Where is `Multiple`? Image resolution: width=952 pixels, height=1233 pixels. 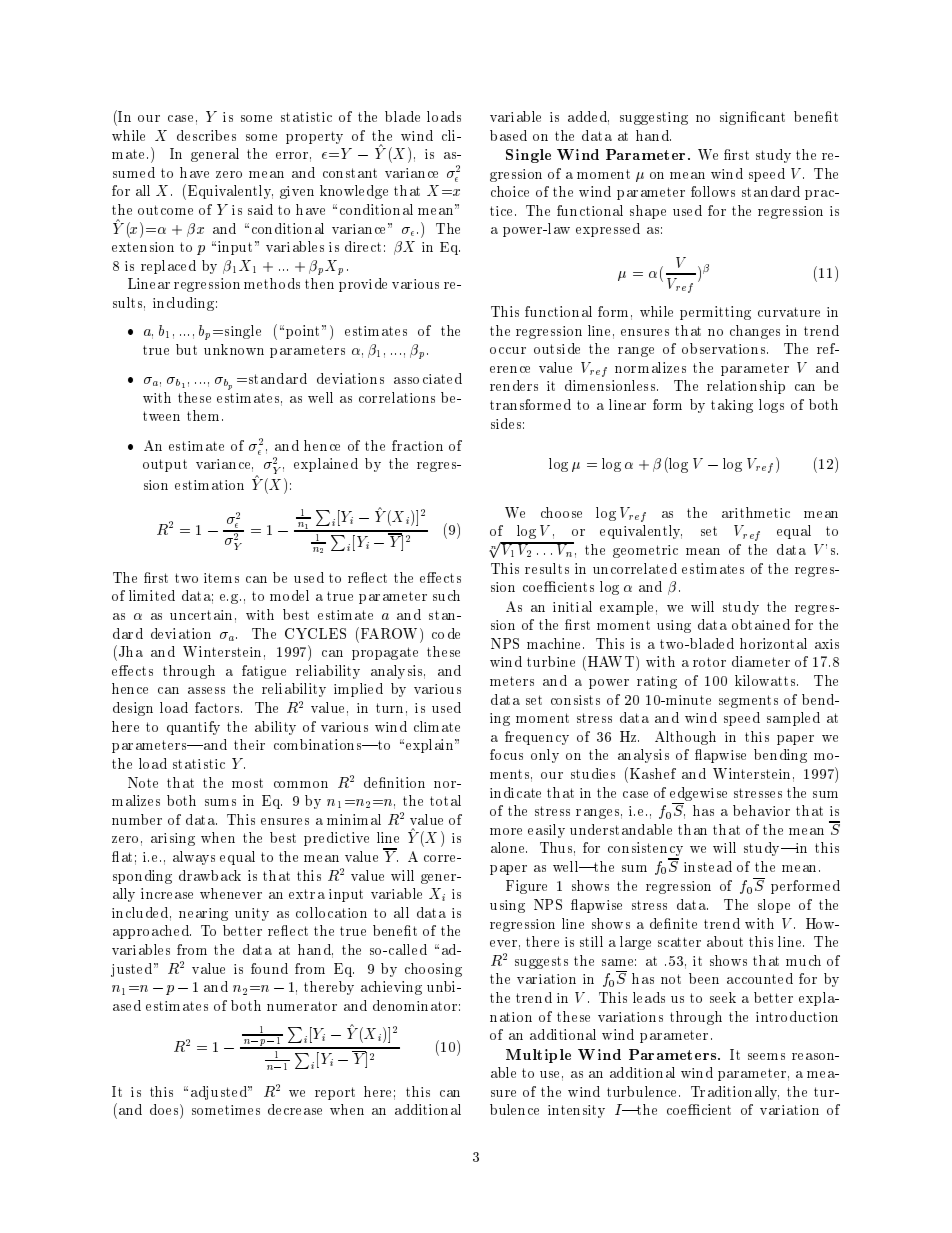
Multiple is located at coordinates (538, 1056).
